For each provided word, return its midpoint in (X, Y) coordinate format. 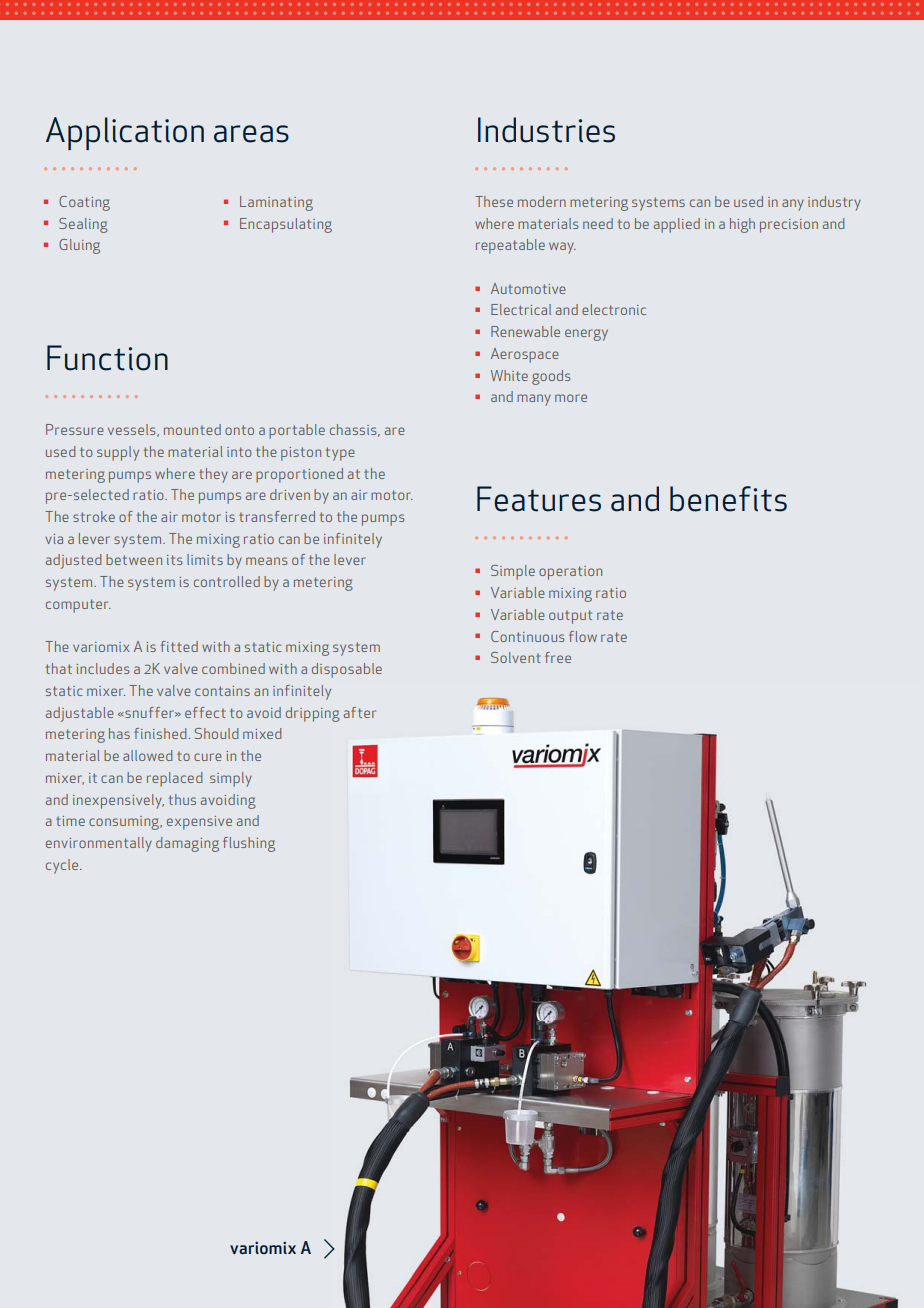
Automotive (528, 288)
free (558, 657)
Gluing (79, 246)
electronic (614, 309)
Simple (513, 572)
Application (125, 133)
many (534, 400)
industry (834, 203)
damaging (187, 844)
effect (205, 712)
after (360, 712)
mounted (192, 429)
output (570, 617)
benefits (728, 499)
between (134, 559)
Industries (546, 130)
